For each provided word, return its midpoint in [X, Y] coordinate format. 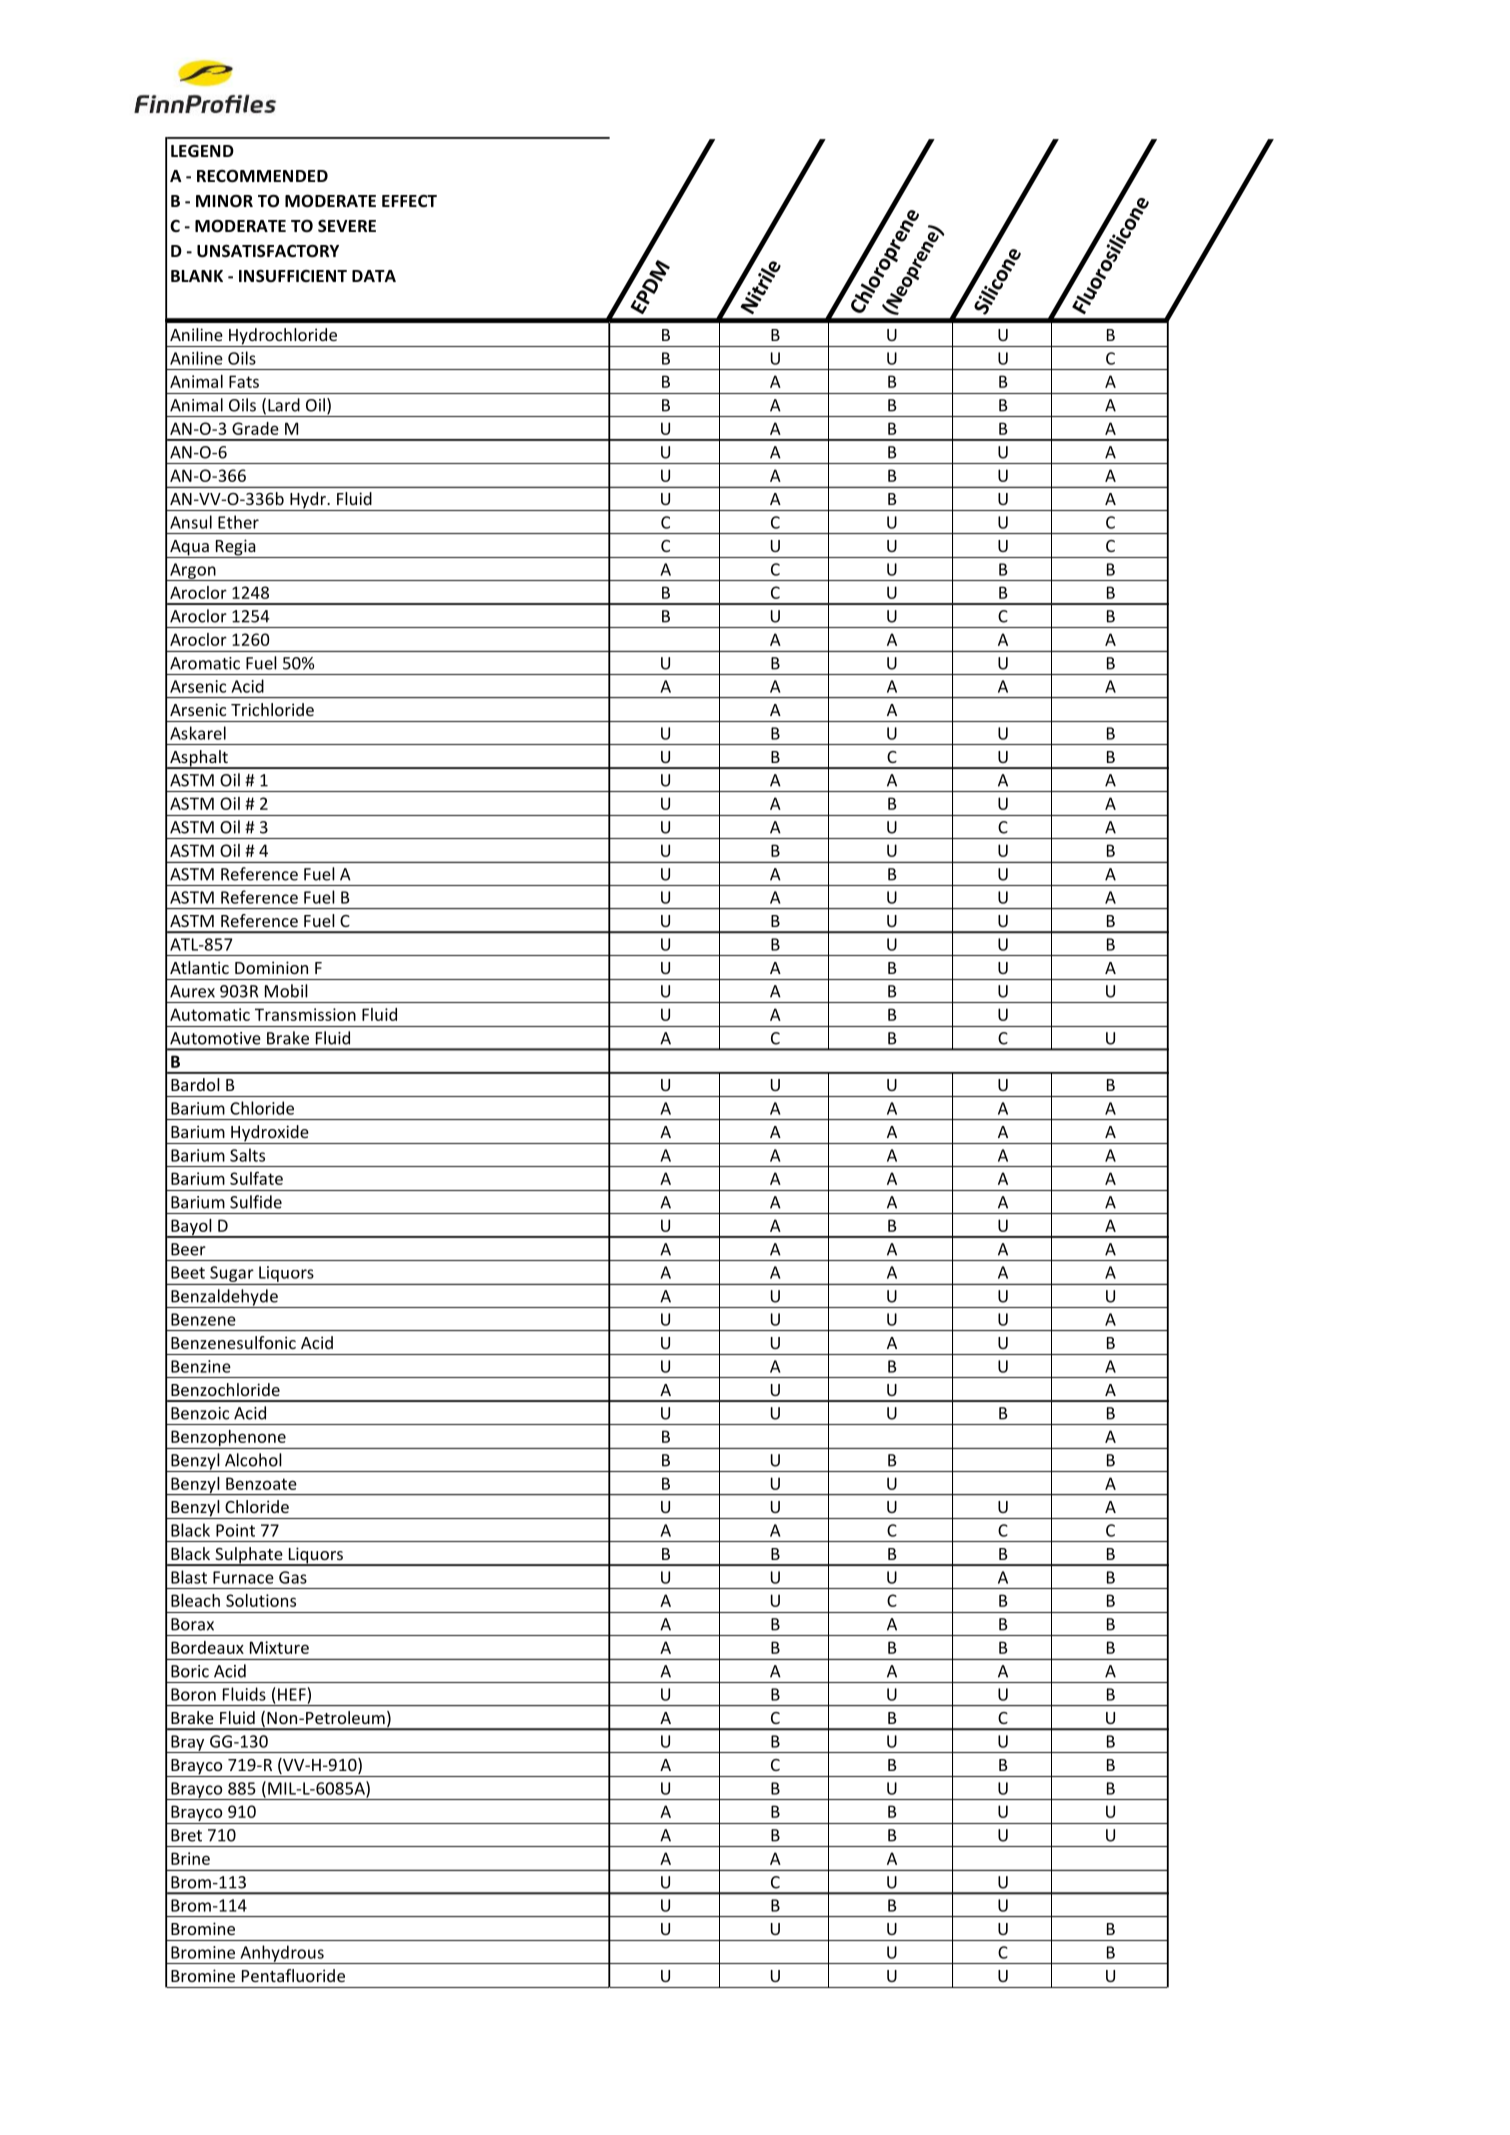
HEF [292, 1694]
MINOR [224, 201]
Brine [190, 1858]
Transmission [305, 1014]
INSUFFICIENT [293, 276]
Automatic [210, 1014]
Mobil [286, 991]
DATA [374, 276]
